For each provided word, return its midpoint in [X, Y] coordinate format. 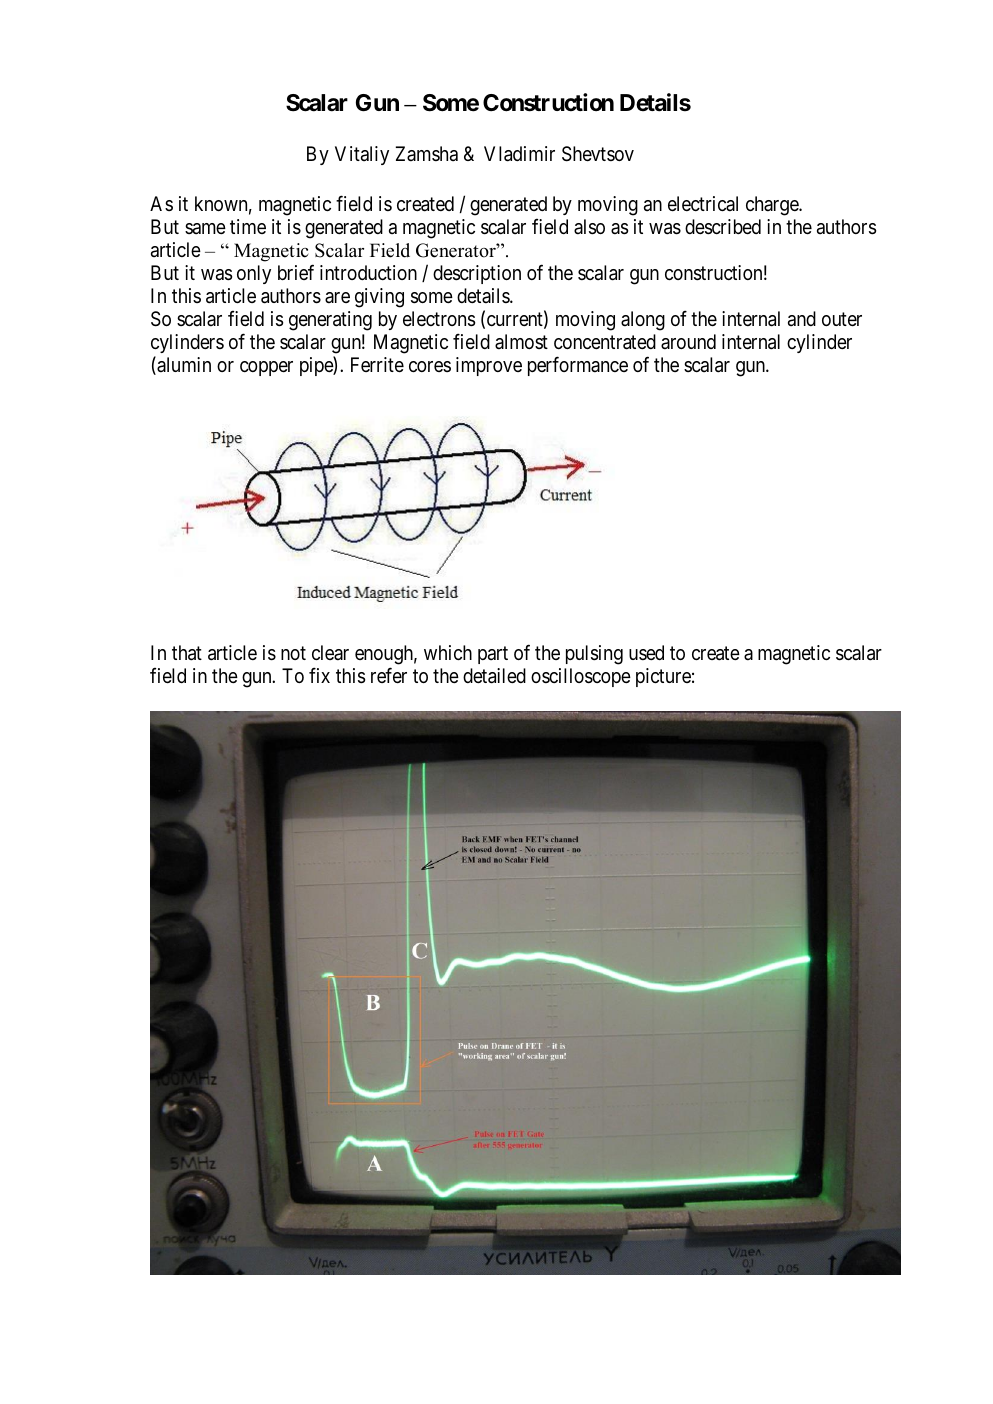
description [477, 274]
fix [319, 675]
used [646, 652]
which [448, 652]
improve [489, 366]
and [802, 318]
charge [773, 206]
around [688, 341]
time [248, 226]
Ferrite [377, 365]
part [493, 655]
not [293, 653]
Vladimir [519, 154]
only [254, 274]
